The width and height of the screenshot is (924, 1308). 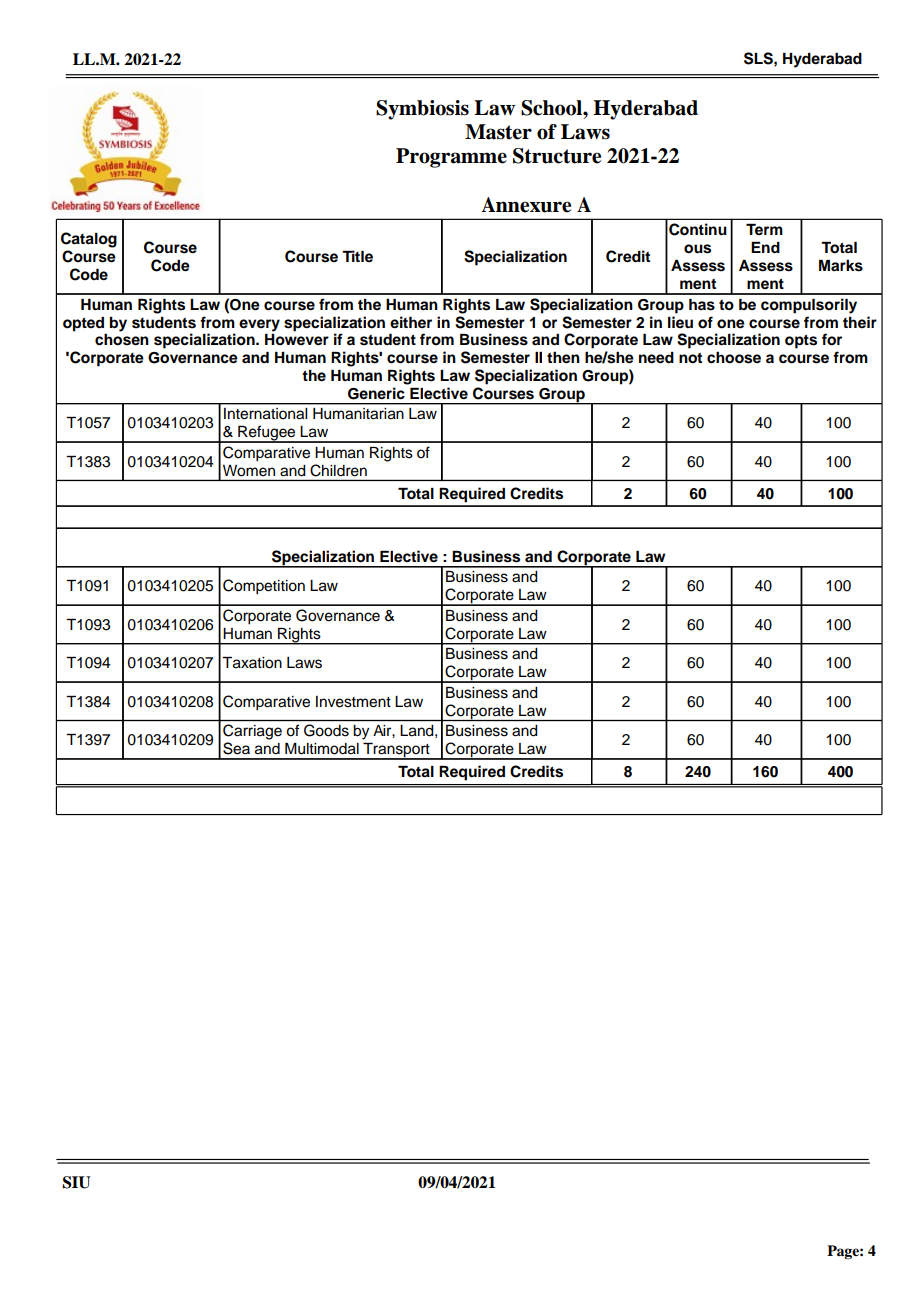 What do you see at coordinates (326, 730) in the screenshot?
I see `Goods` at bounding box center [326, 730].
